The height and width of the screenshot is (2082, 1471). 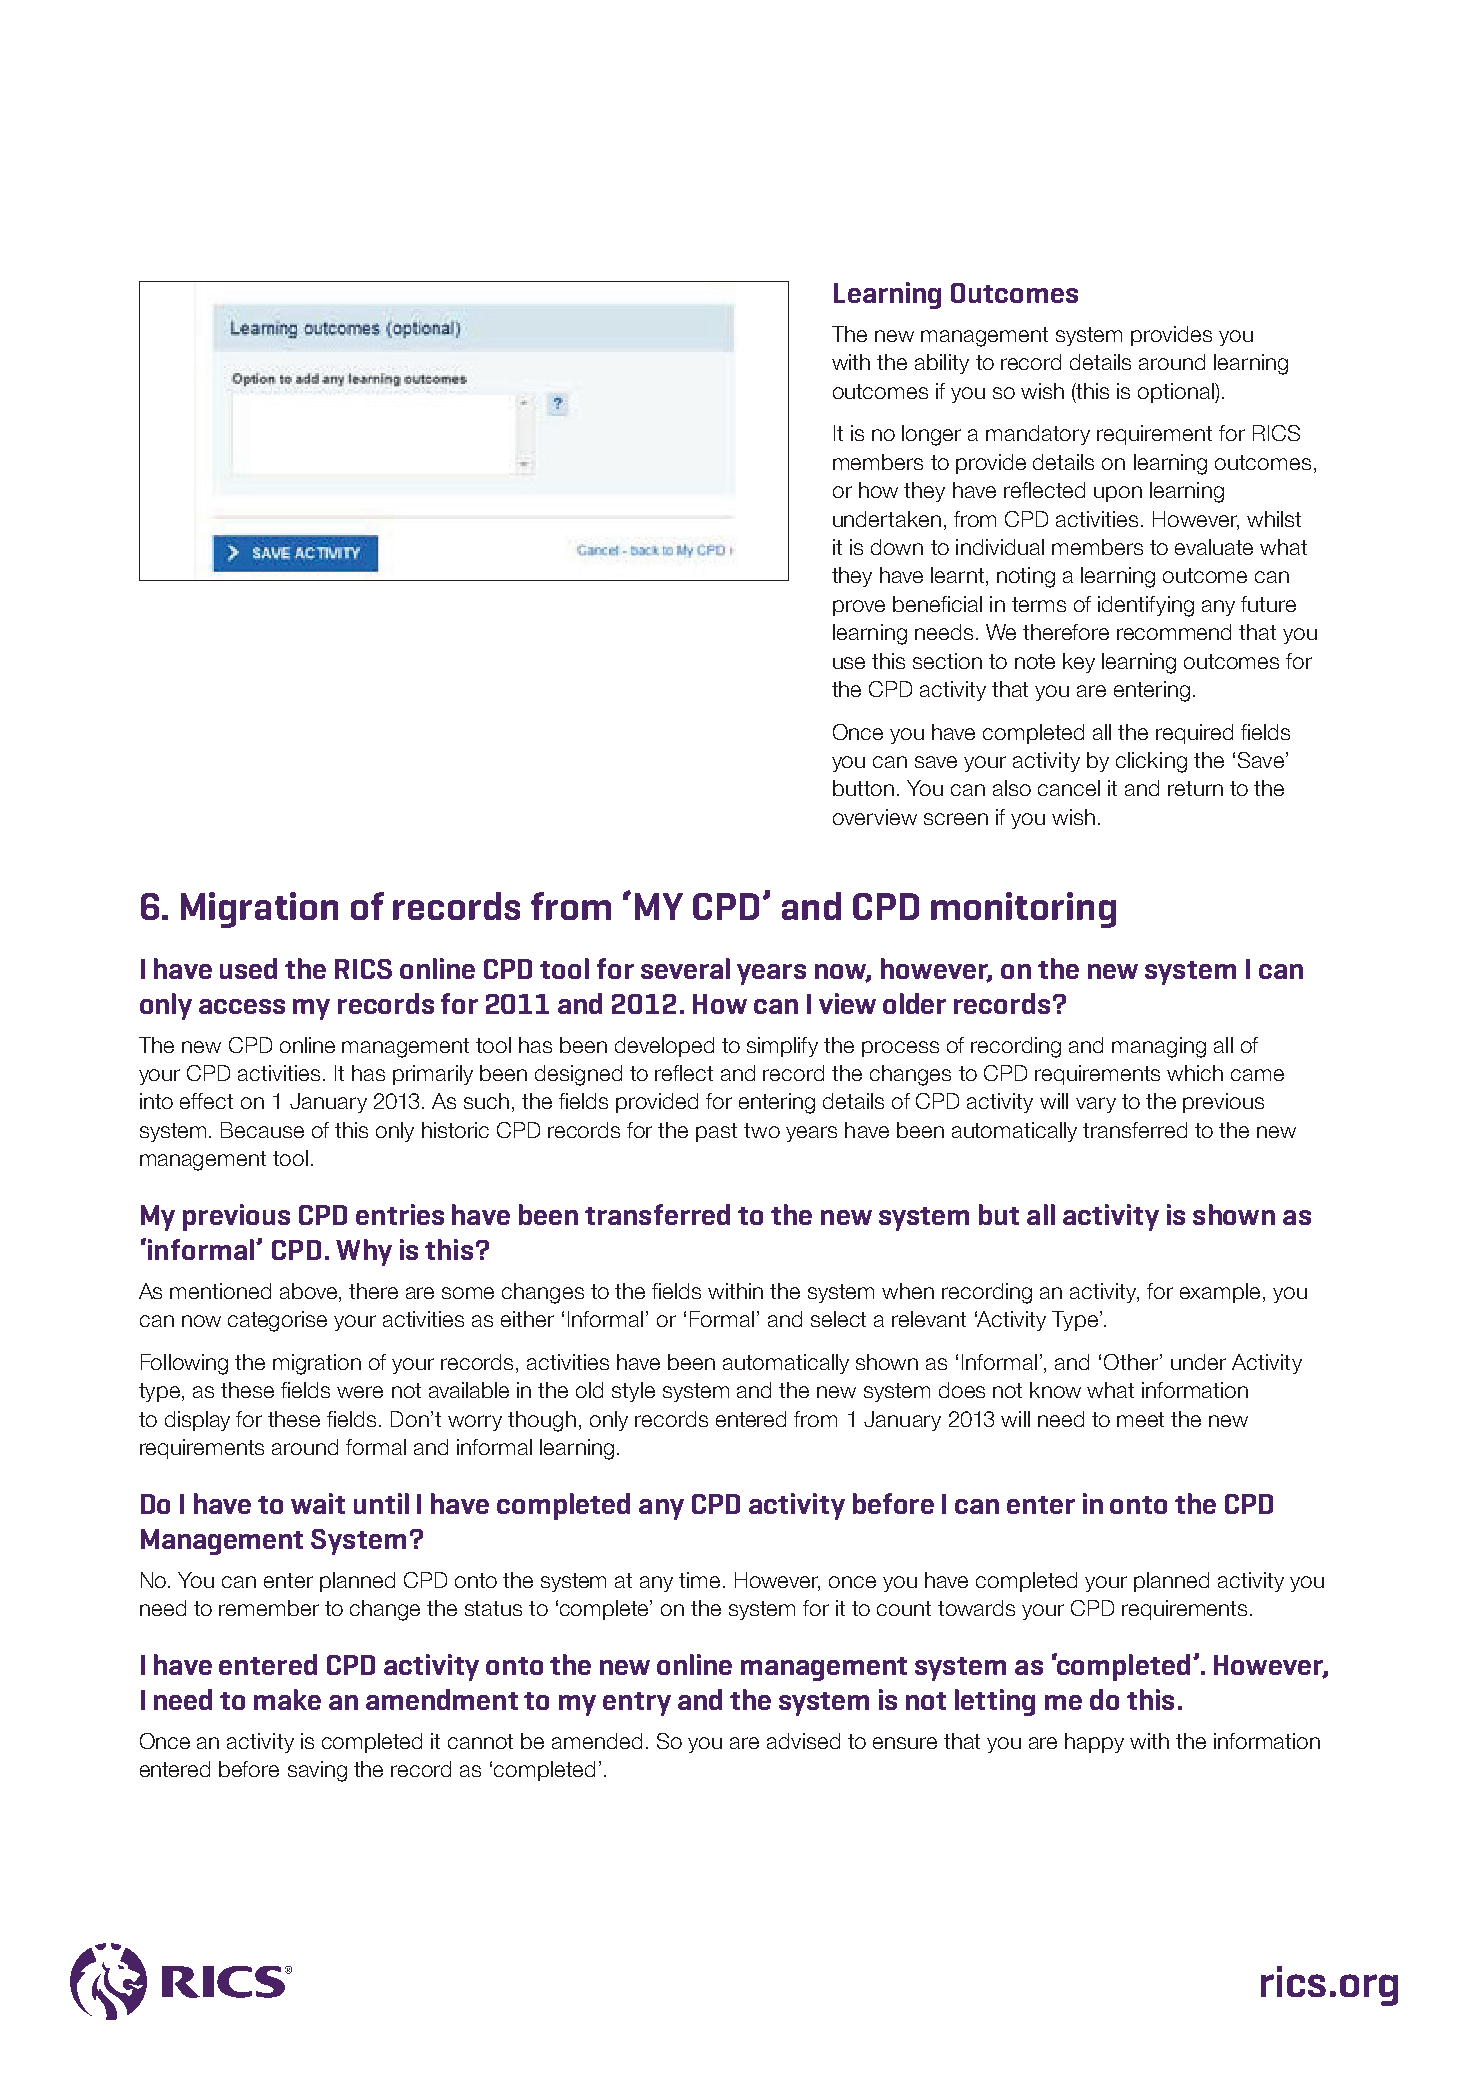 I want to click on longer, so click(x=931, y=435).
